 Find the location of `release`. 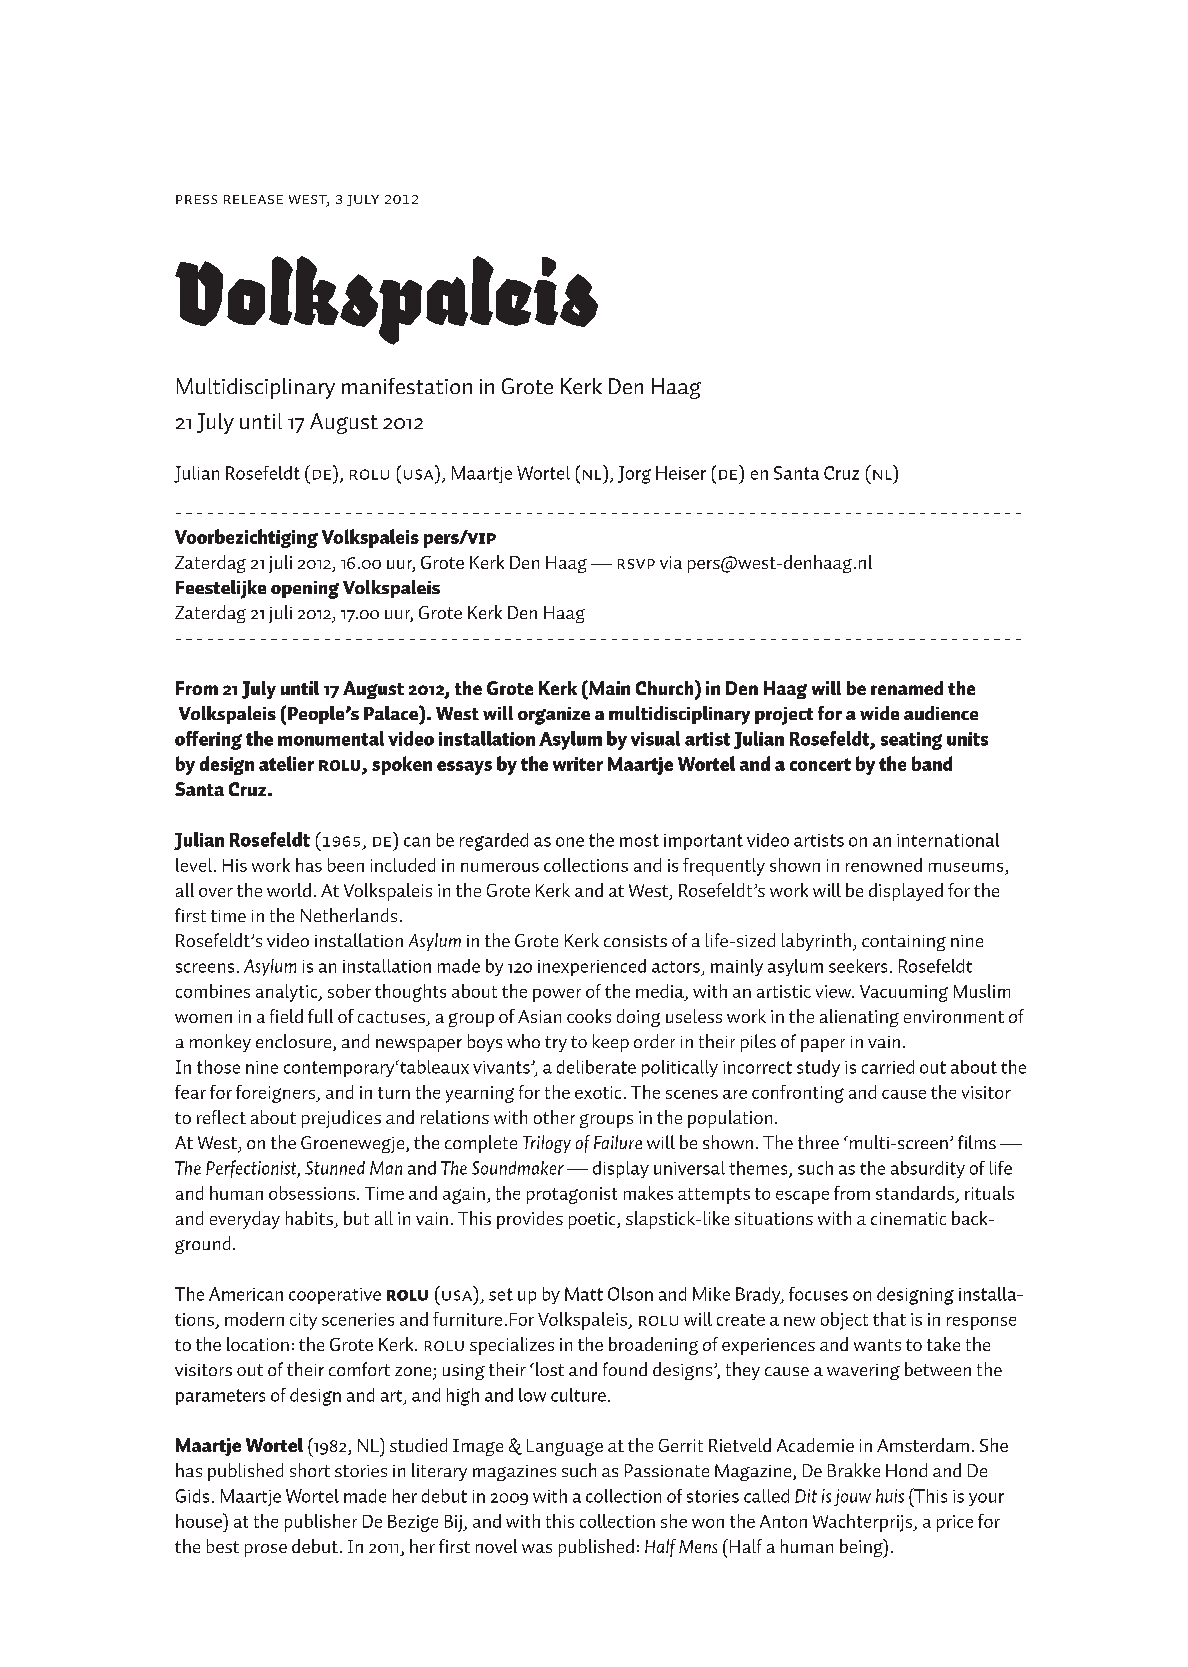

release is located at coordinates (253, 199).
